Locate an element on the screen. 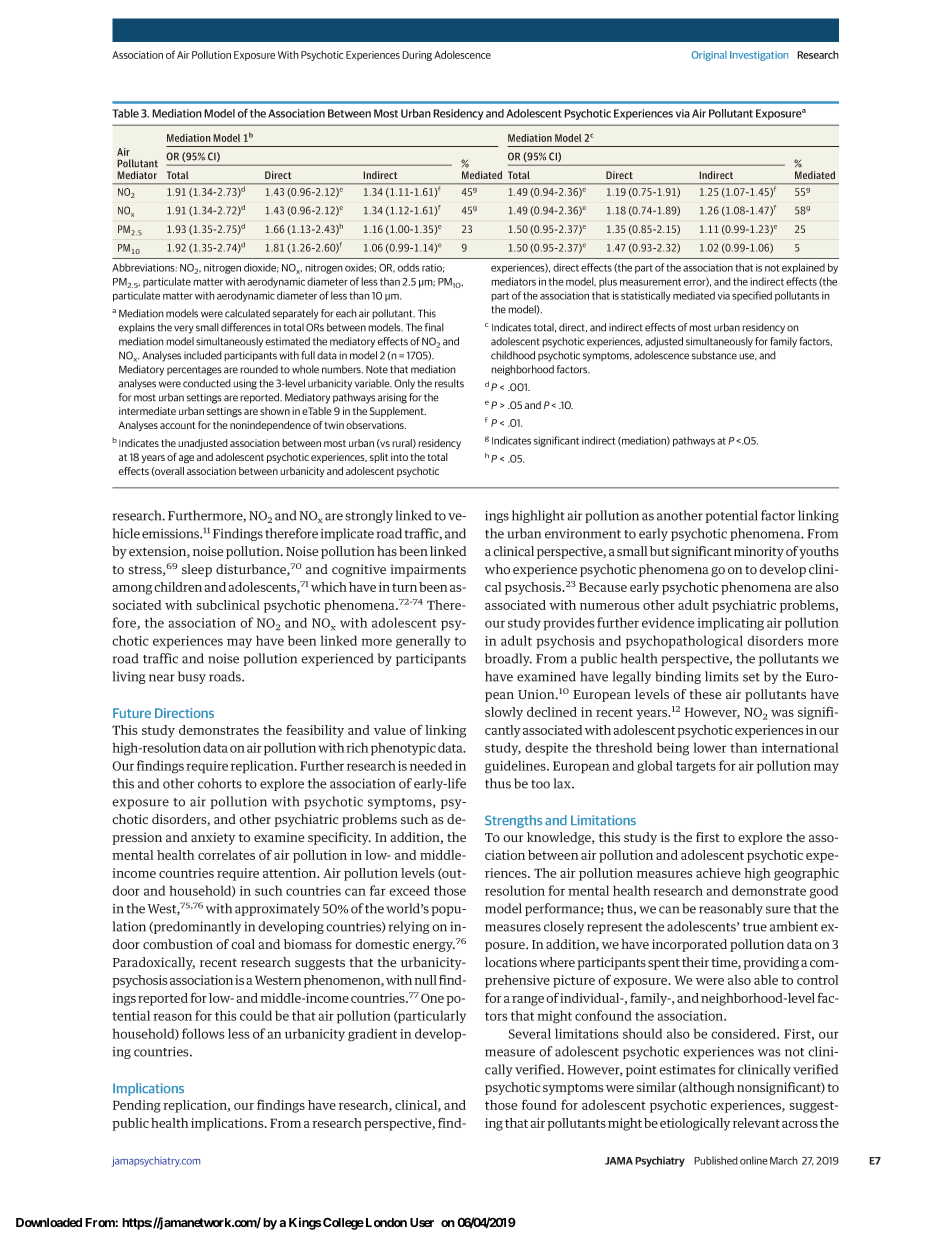  needed is located at coordinates (431, 765).
